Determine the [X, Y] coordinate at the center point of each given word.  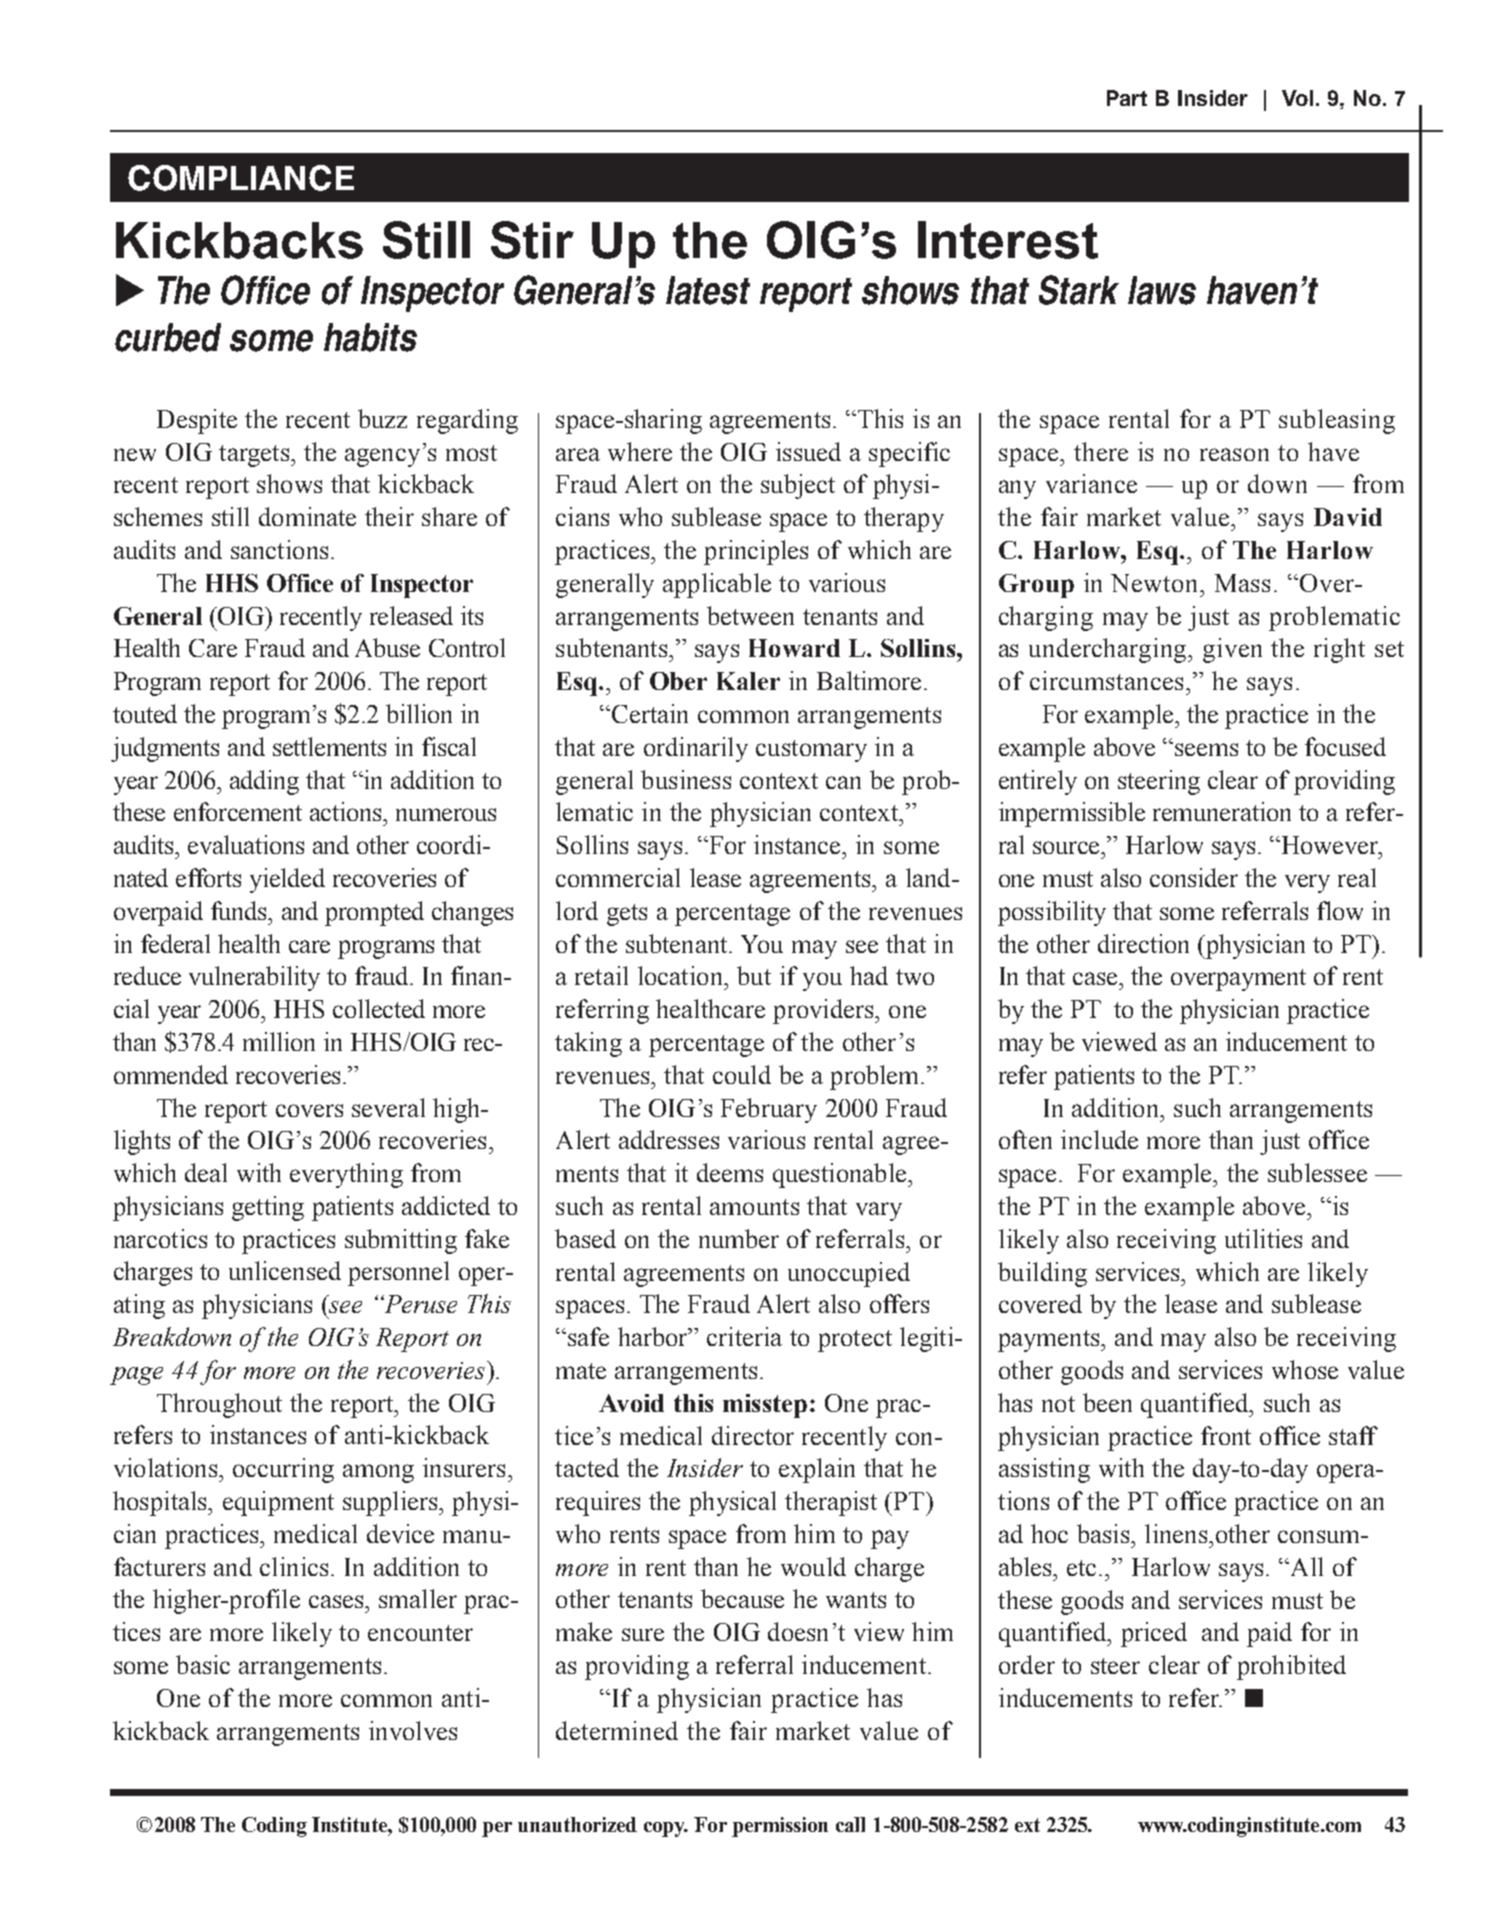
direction [1143, 943]
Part [1127, 98]
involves [413, 1730]
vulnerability [254, 978]
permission [780, 1827]
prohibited [1291, 1667]
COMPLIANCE [241, 178]
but [754, 975]
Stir [532, 240]
